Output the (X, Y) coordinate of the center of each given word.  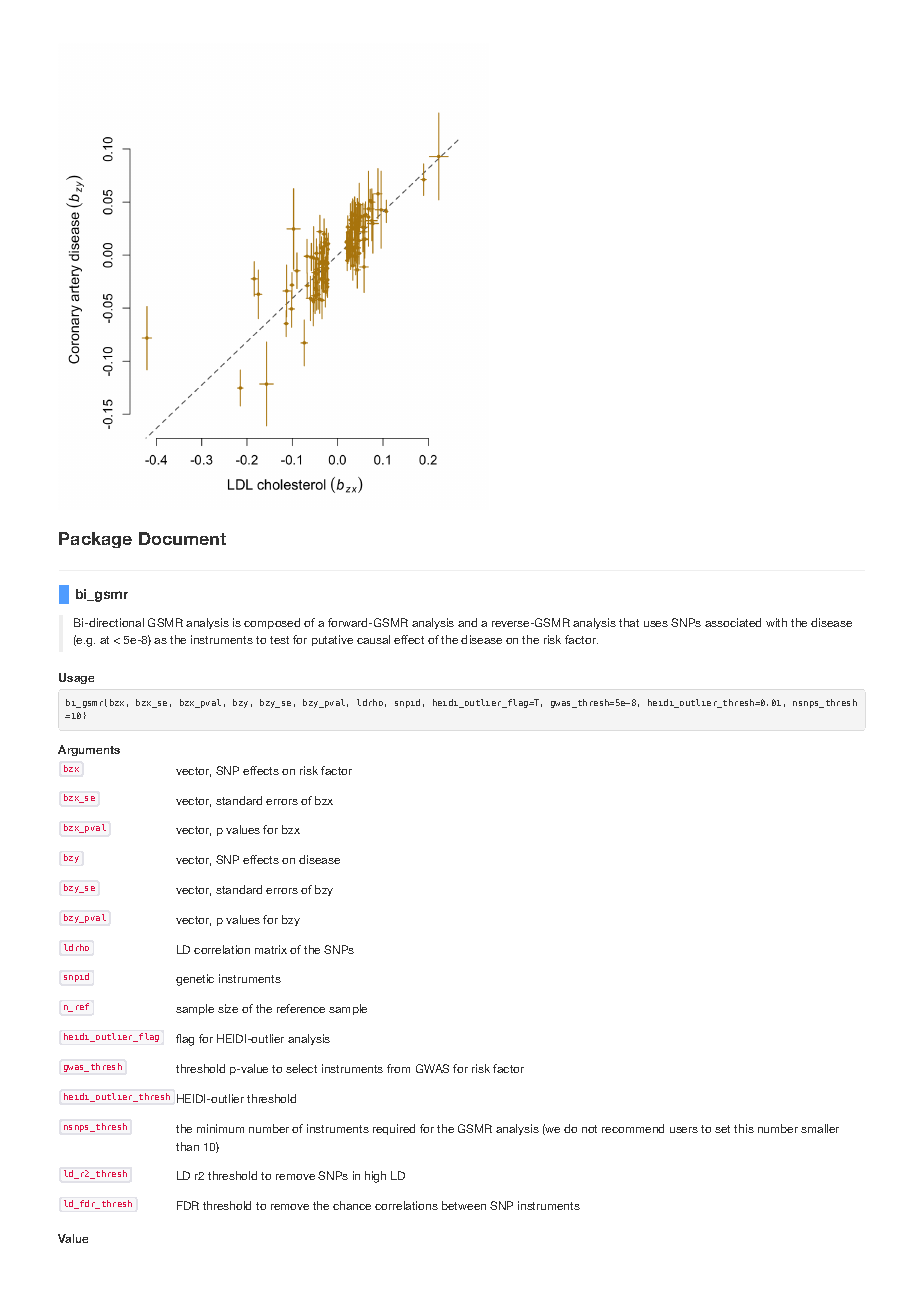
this (744, 1128)
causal (373, 639)
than (187, 1146)
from (398, 1068)
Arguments (89, 750)
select (301, 1068)
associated (733, 622)
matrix (271, 949)
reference (301, 1008)
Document (182, 538)
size (228, 1008)
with (776, 622)
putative (332, 640)
